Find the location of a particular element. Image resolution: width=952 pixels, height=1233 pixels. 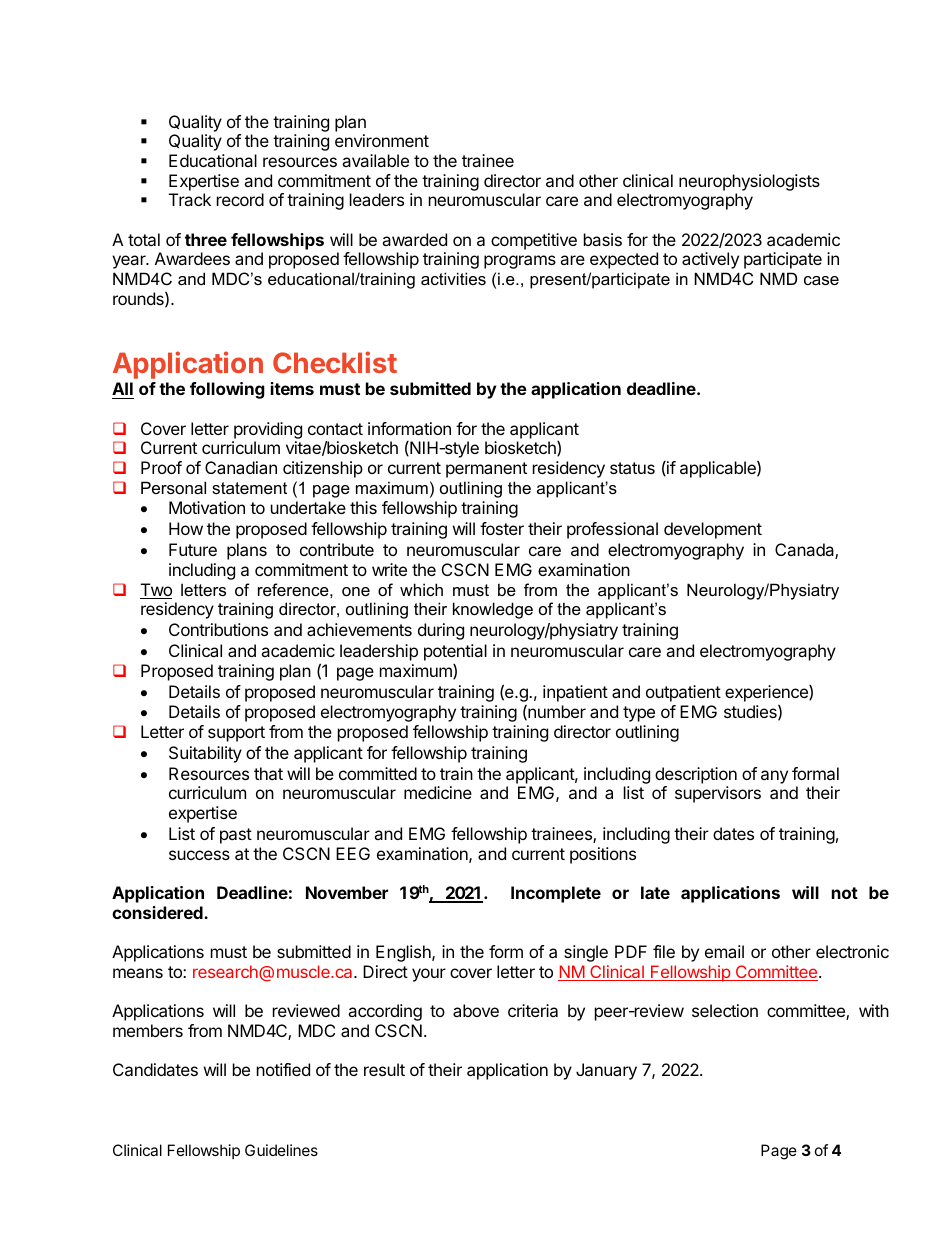

development is located at coordinates (713, 530).
